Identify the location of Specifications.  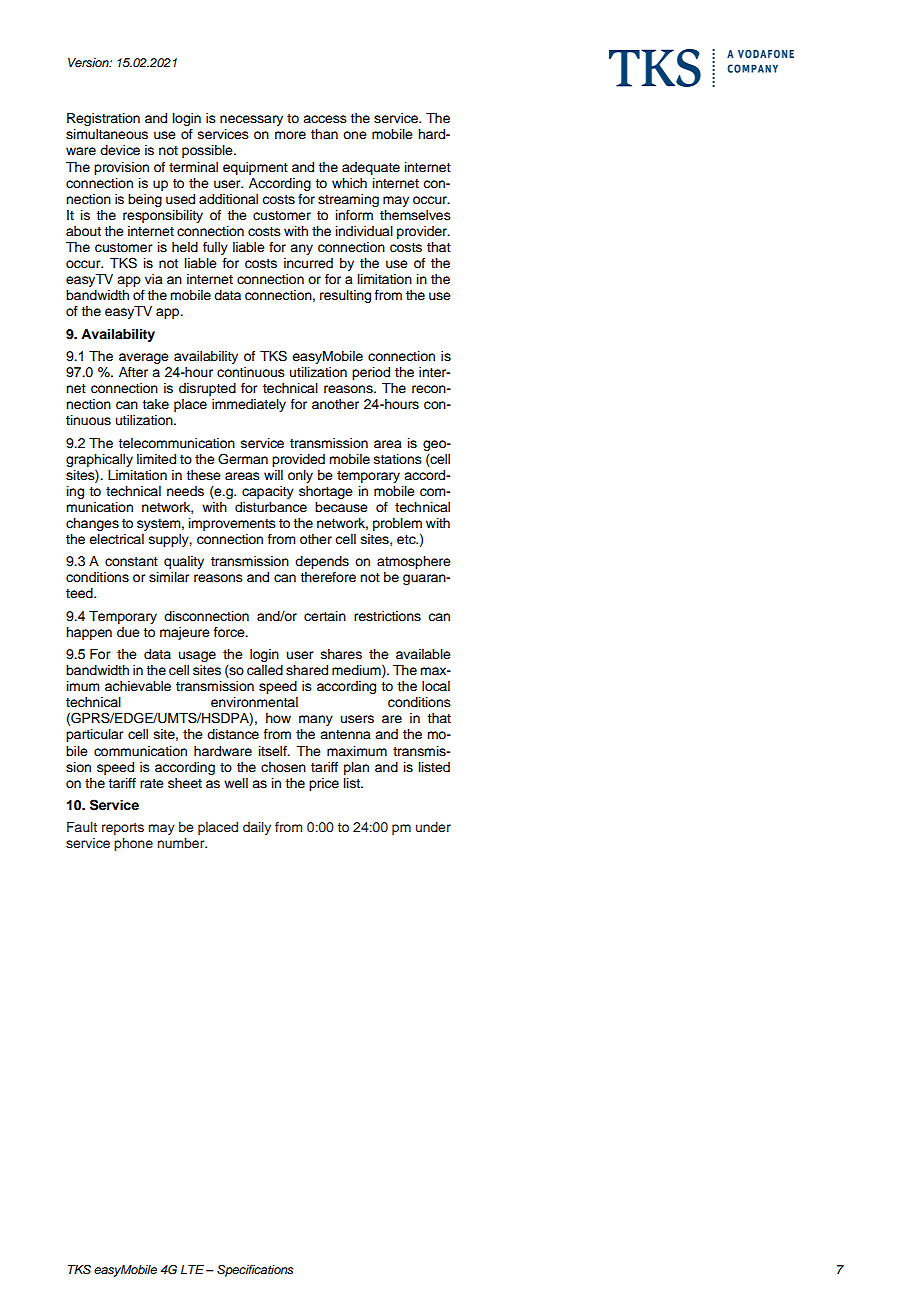
(255, 1271).
